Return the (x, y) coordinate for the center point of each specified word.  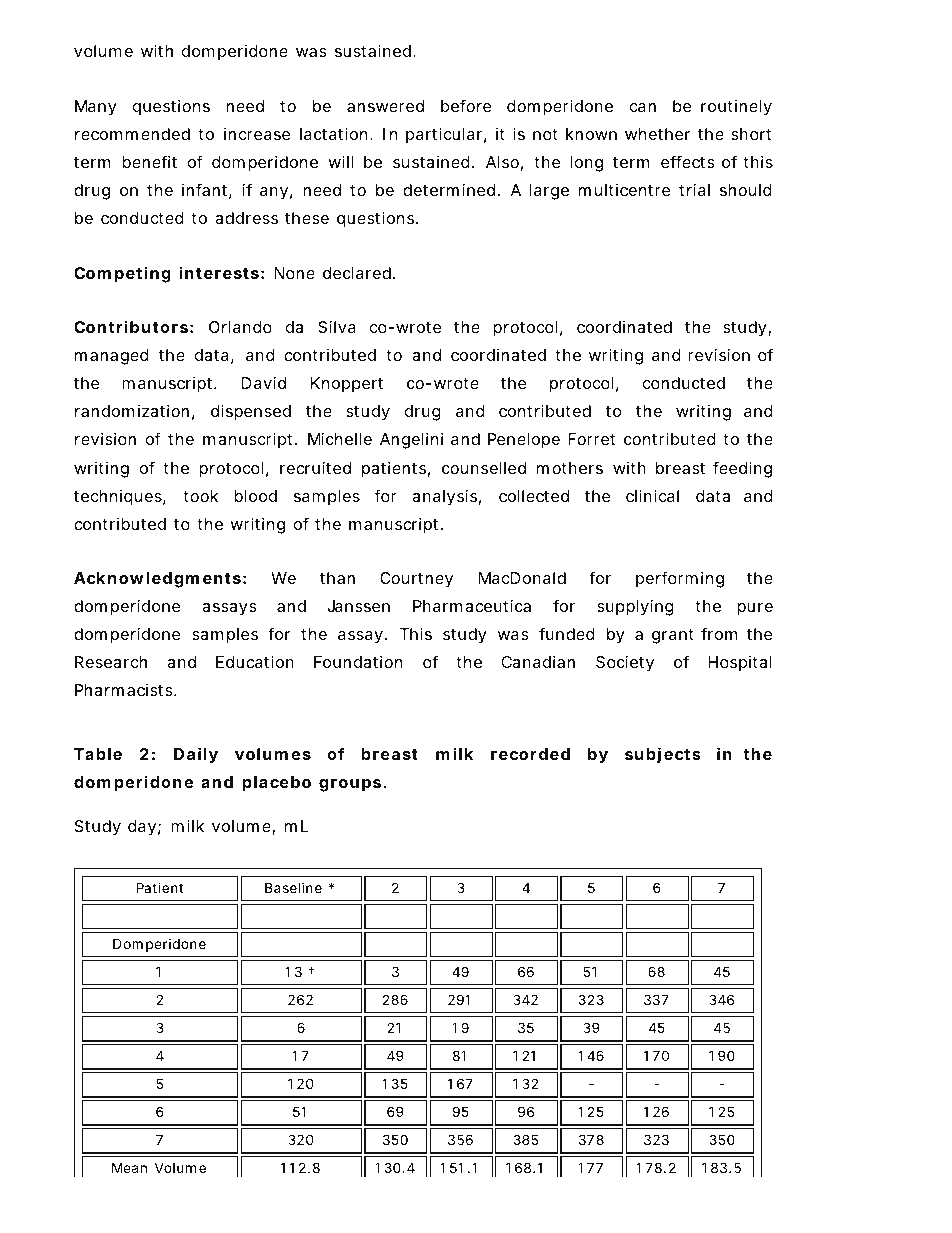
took (200, 496)
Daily (196, 755)
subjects (663, 755)
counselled (484, 468)
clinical (652, 495)
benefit (149, 161)
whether (657, 134)
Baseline (293, 887)
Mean (129, 1167)
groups (351, 785)
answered (385, 106)
